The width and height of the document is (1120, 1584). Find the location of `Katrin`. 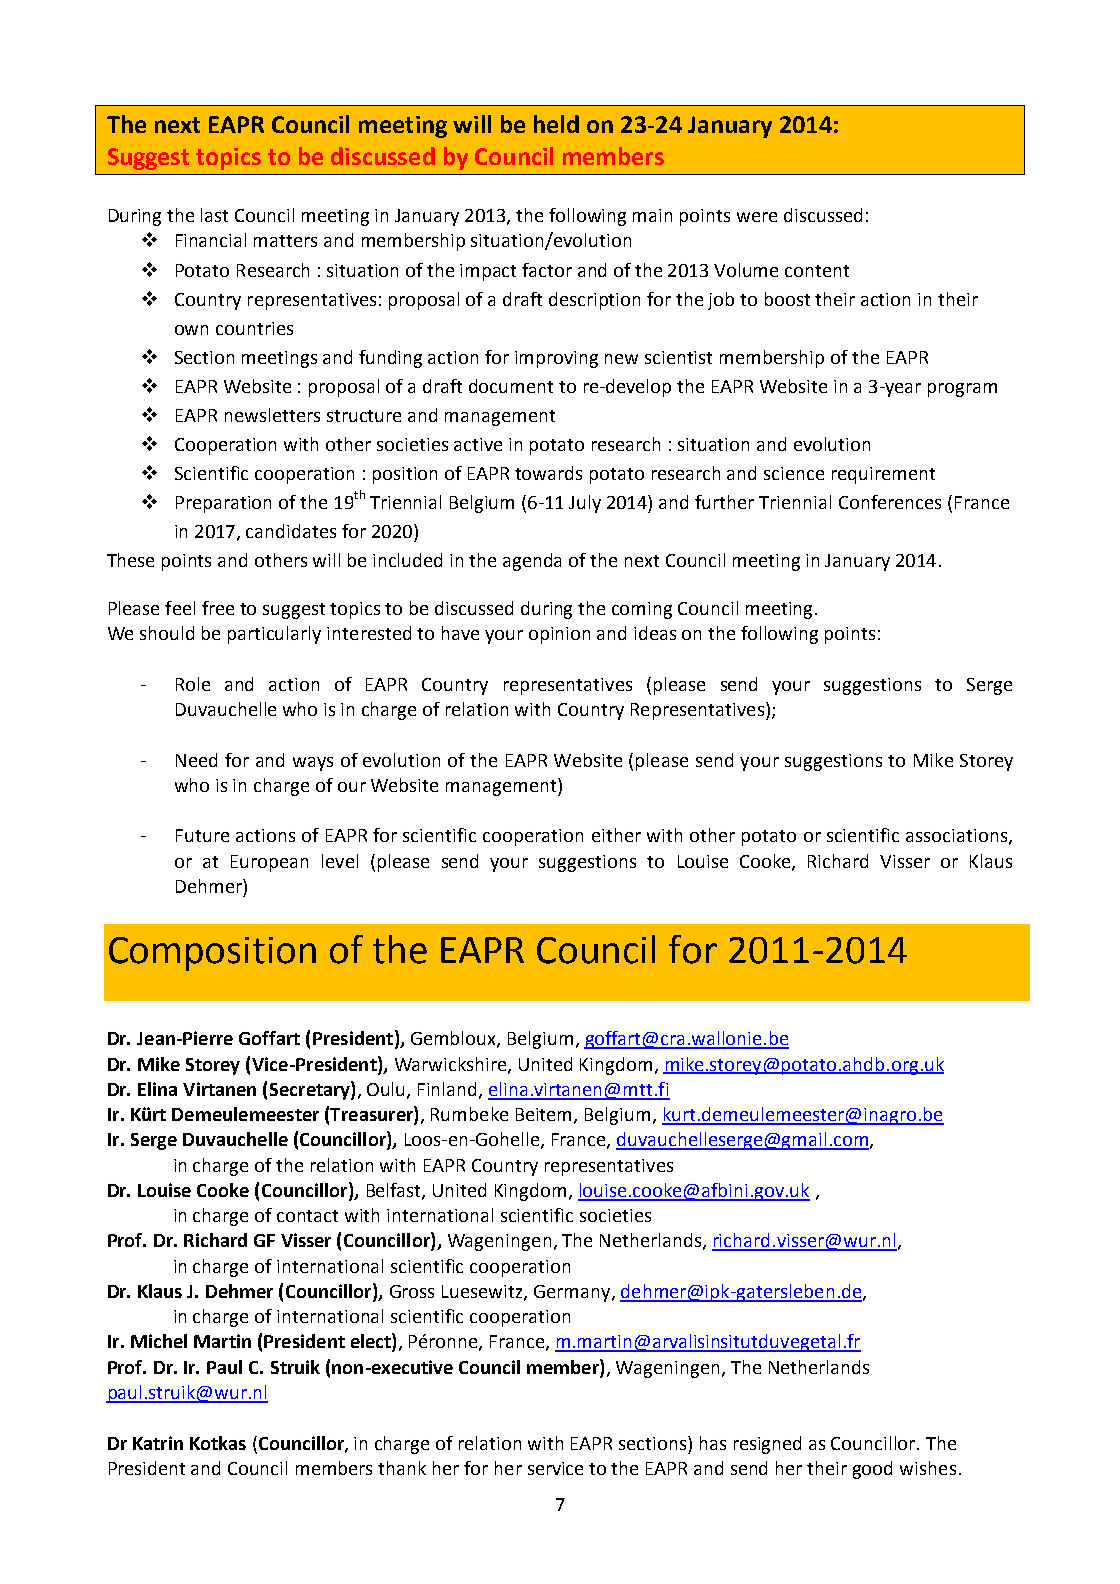

Katrin is located at coordinates (158, 1443).
